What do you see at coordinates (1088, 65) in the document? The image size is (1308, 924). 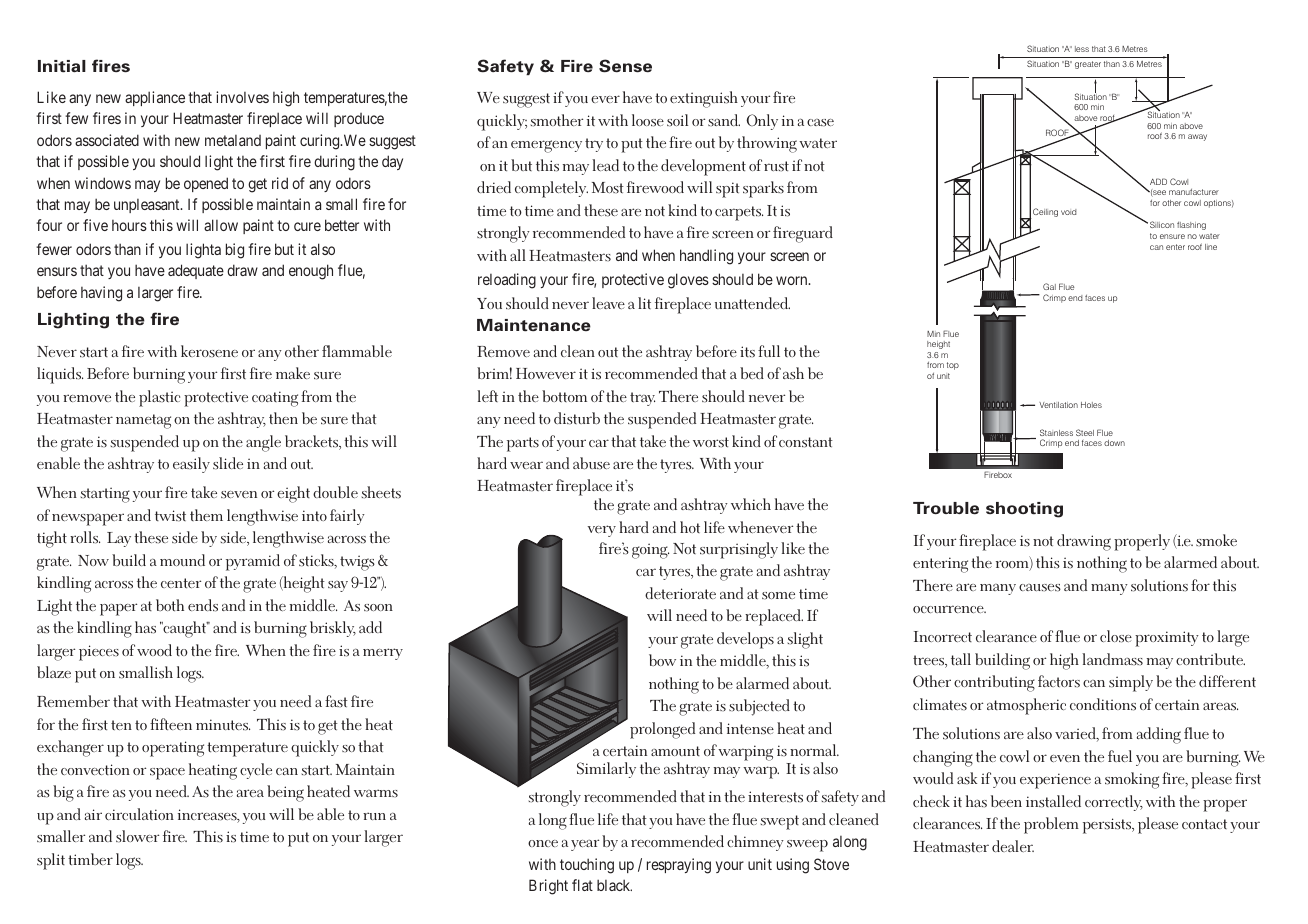 I see `greater` at bounding box center [1088, 65].
